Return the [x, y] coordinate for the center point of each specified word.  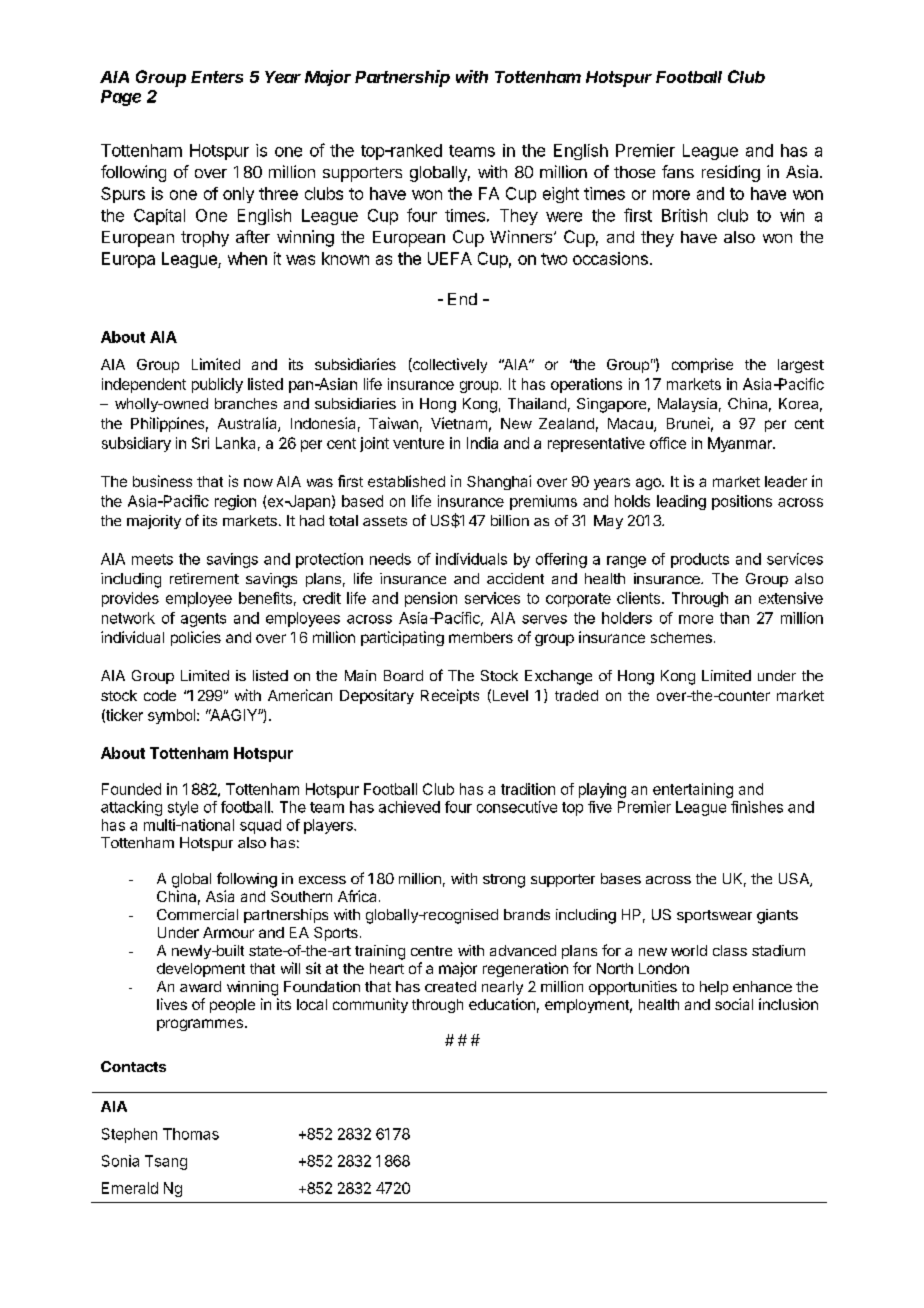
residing [731, 173]
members [481, 637]
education [502, 1004]
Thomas [191, 1134]
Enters [217, 77]
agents [203, 620]
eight [561, 195]
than [734, 618]
